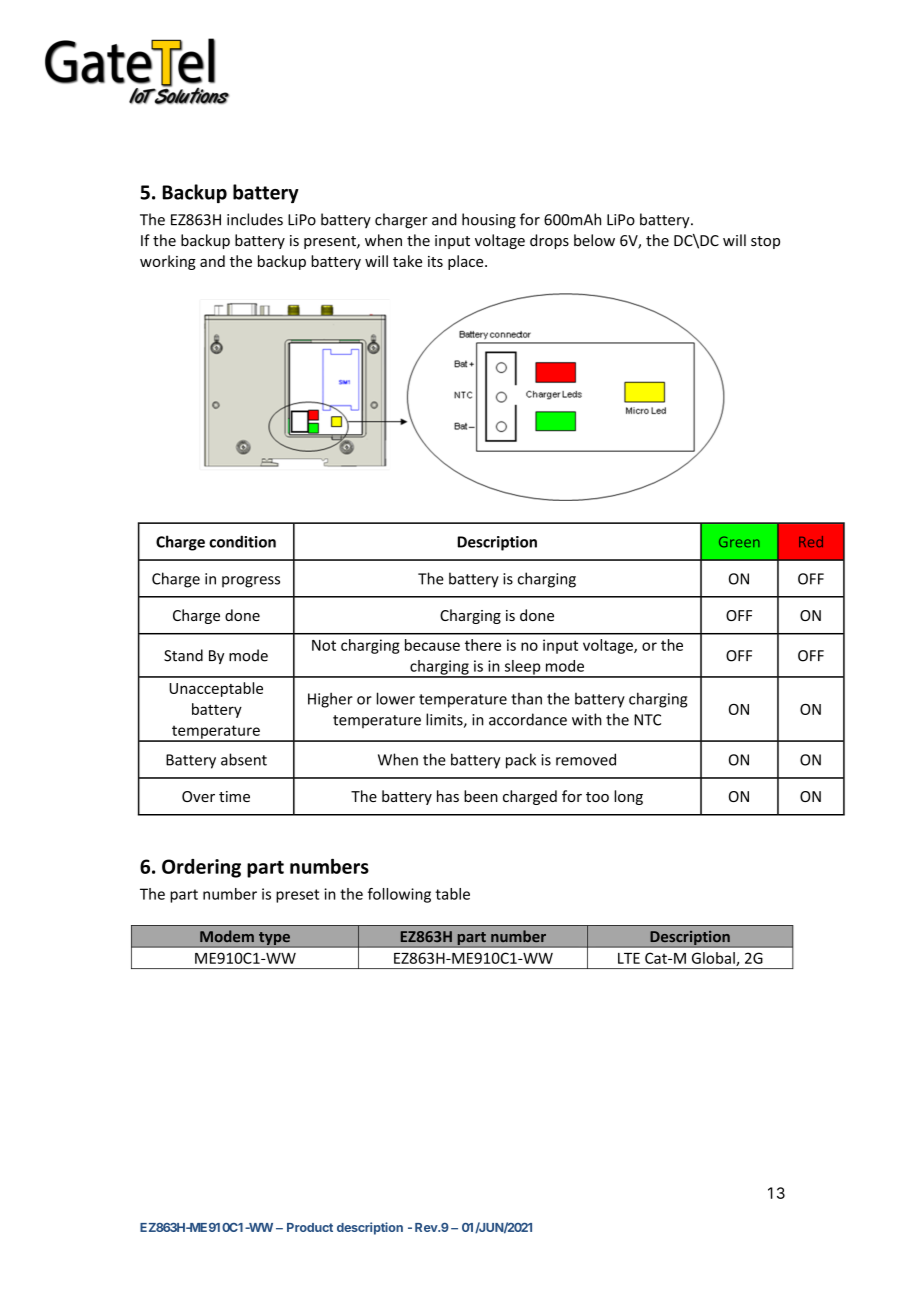 This screenshot has width=924, height=1308. What do you see at coordinates (310, 1227) in the screenshot?
I see `Product` at bounding box center [310, 1227].
